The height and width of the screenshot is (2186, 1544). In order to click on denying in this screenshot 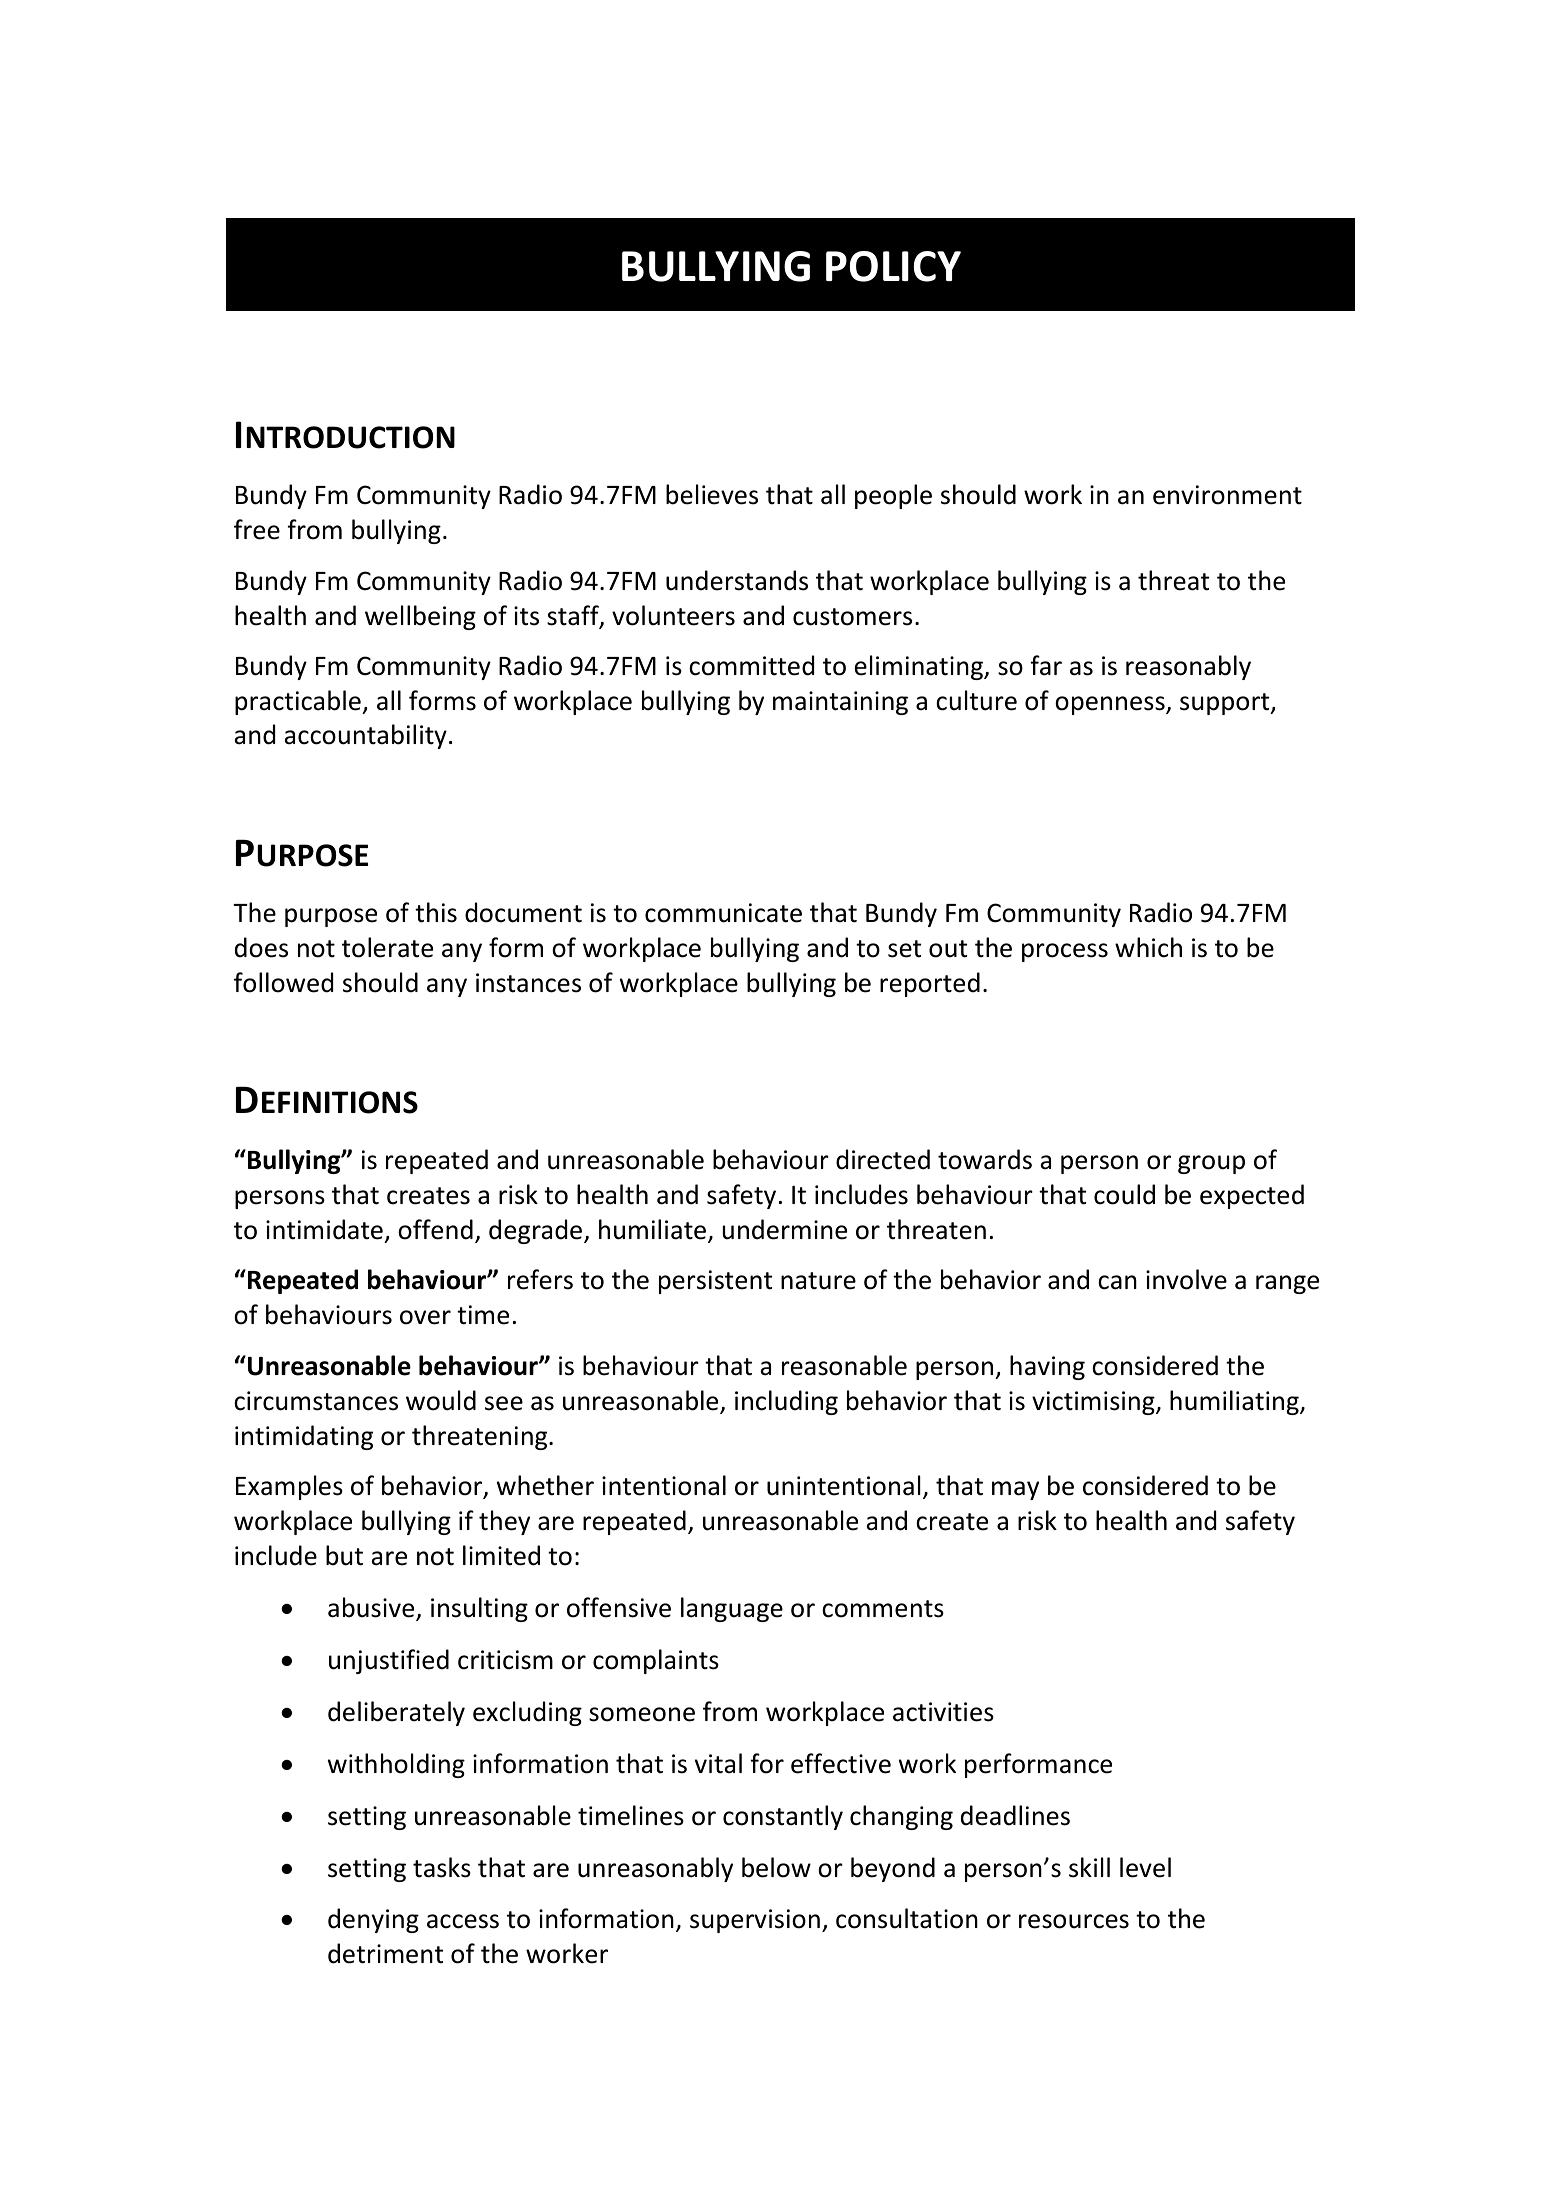, I will do `click(373, 1920)`.
